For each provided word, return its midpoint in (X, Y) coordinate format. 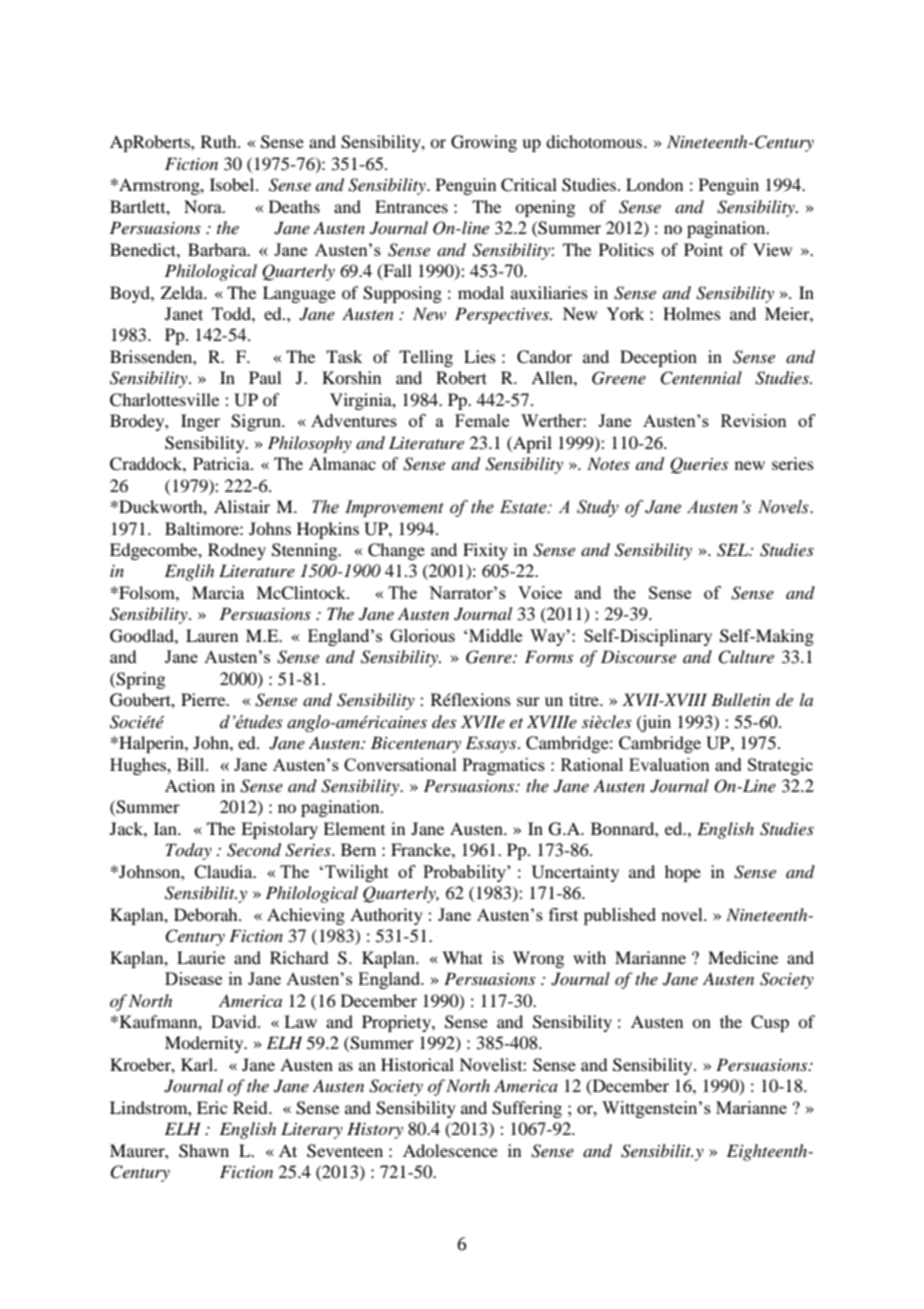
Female (482, 420)
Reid (251, 1107)
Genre (490, 657)
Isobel (233, 184)
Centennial (701, 378)
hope (683, 873)
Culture (746, 657)
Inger (200, 422)
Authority (386, 916)
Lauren (212, 635)
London (654, 184)
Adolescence (450, 1150)
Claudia (224, 872)
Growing (484, 143)
